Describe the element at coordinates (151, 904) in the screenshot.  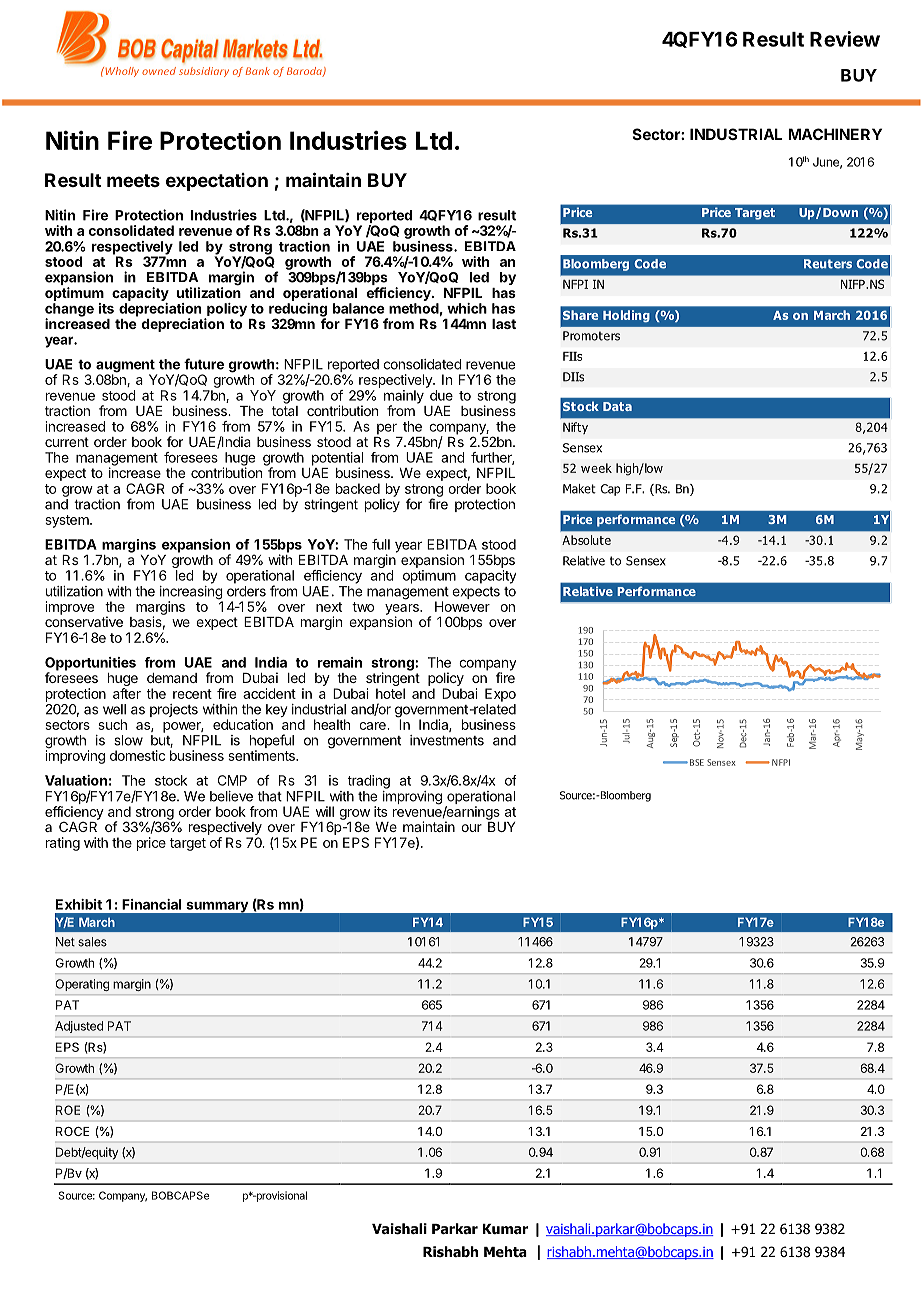
I see `Financial` at that location.
